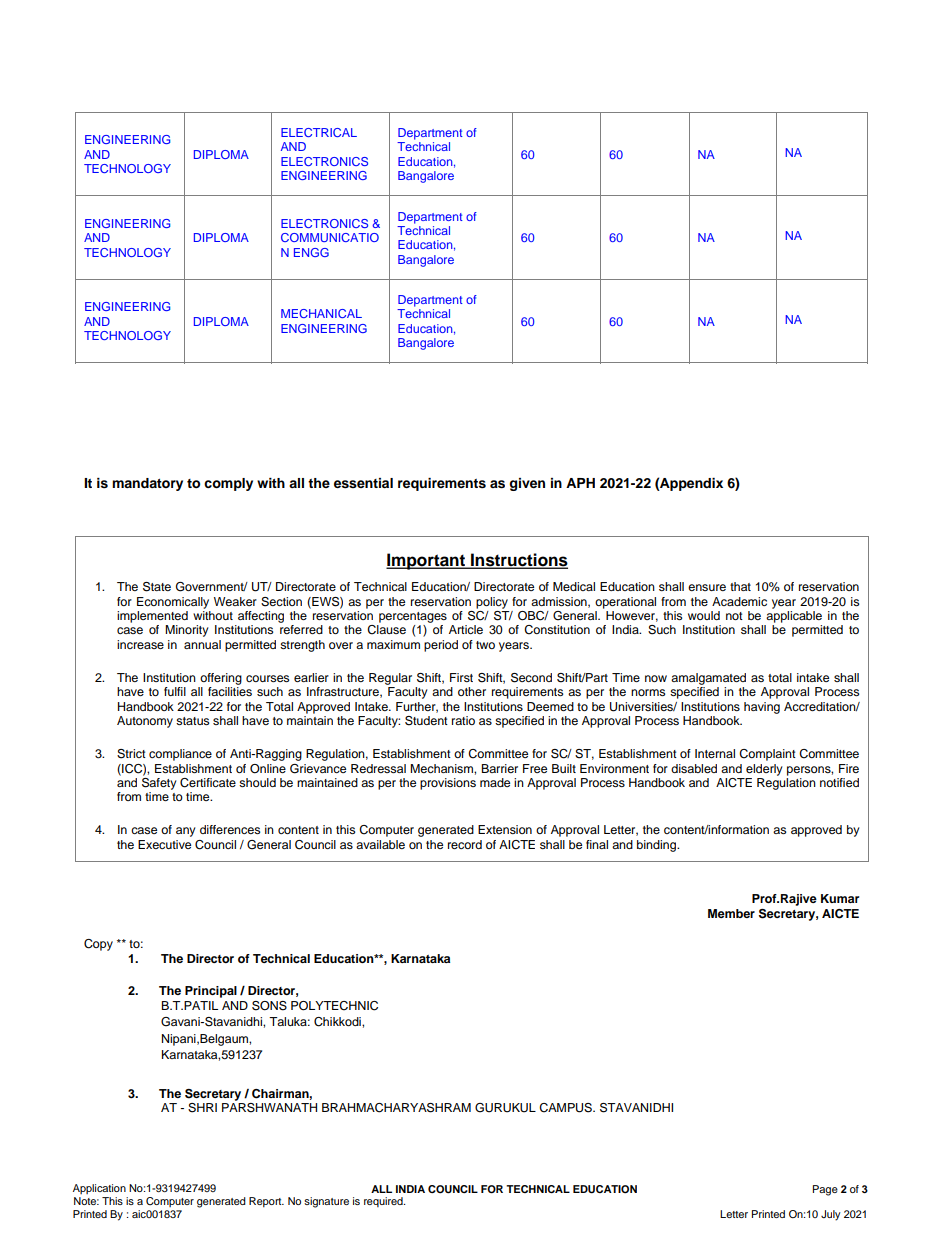  What do you see at coordinates (319, 132) in the page?
I see `ELECTRICAL` at bounding box center [319, 132].
